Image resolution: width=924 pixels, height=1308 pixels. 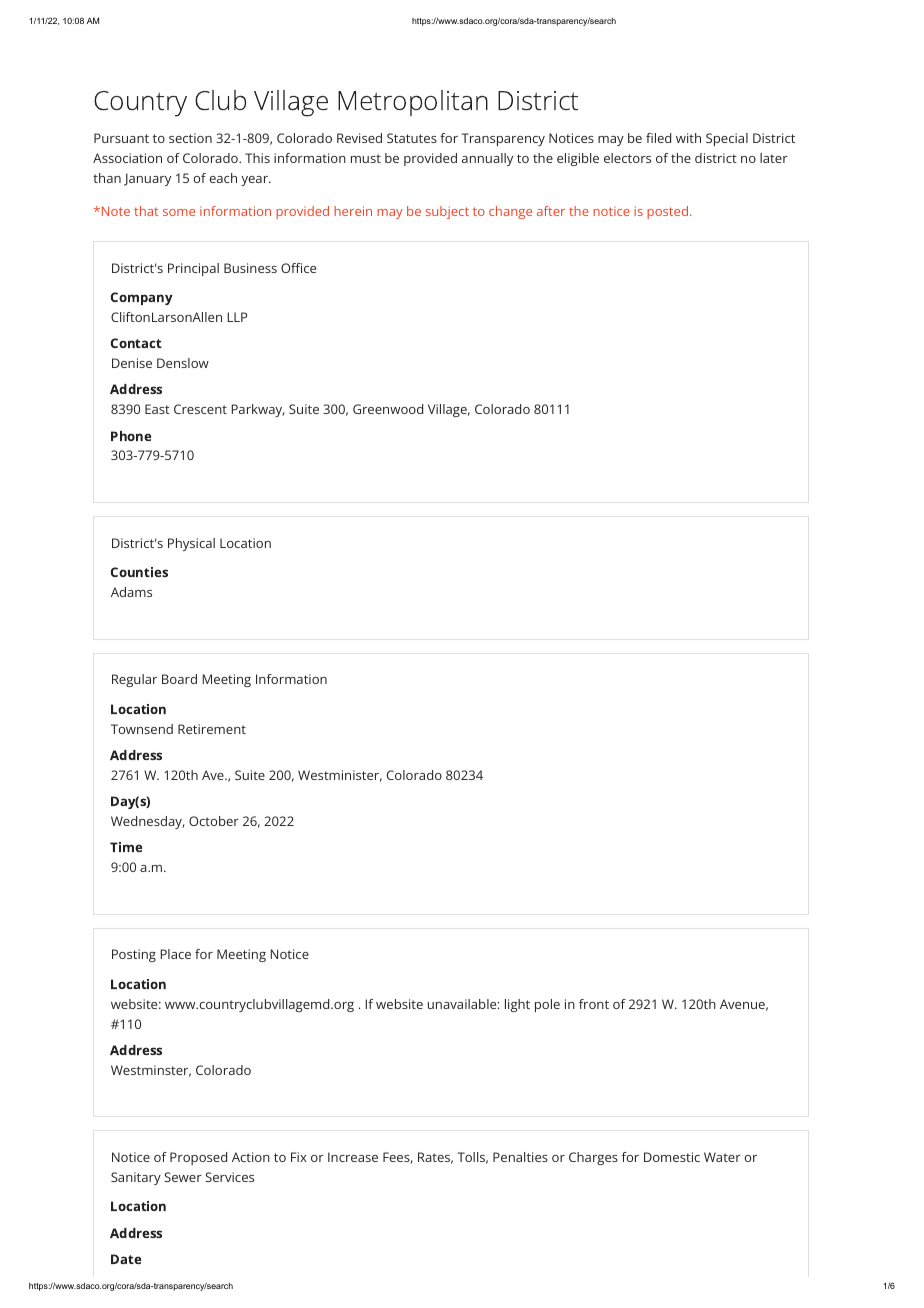 I want to click on Statutes, so click(x=412, y=138).
